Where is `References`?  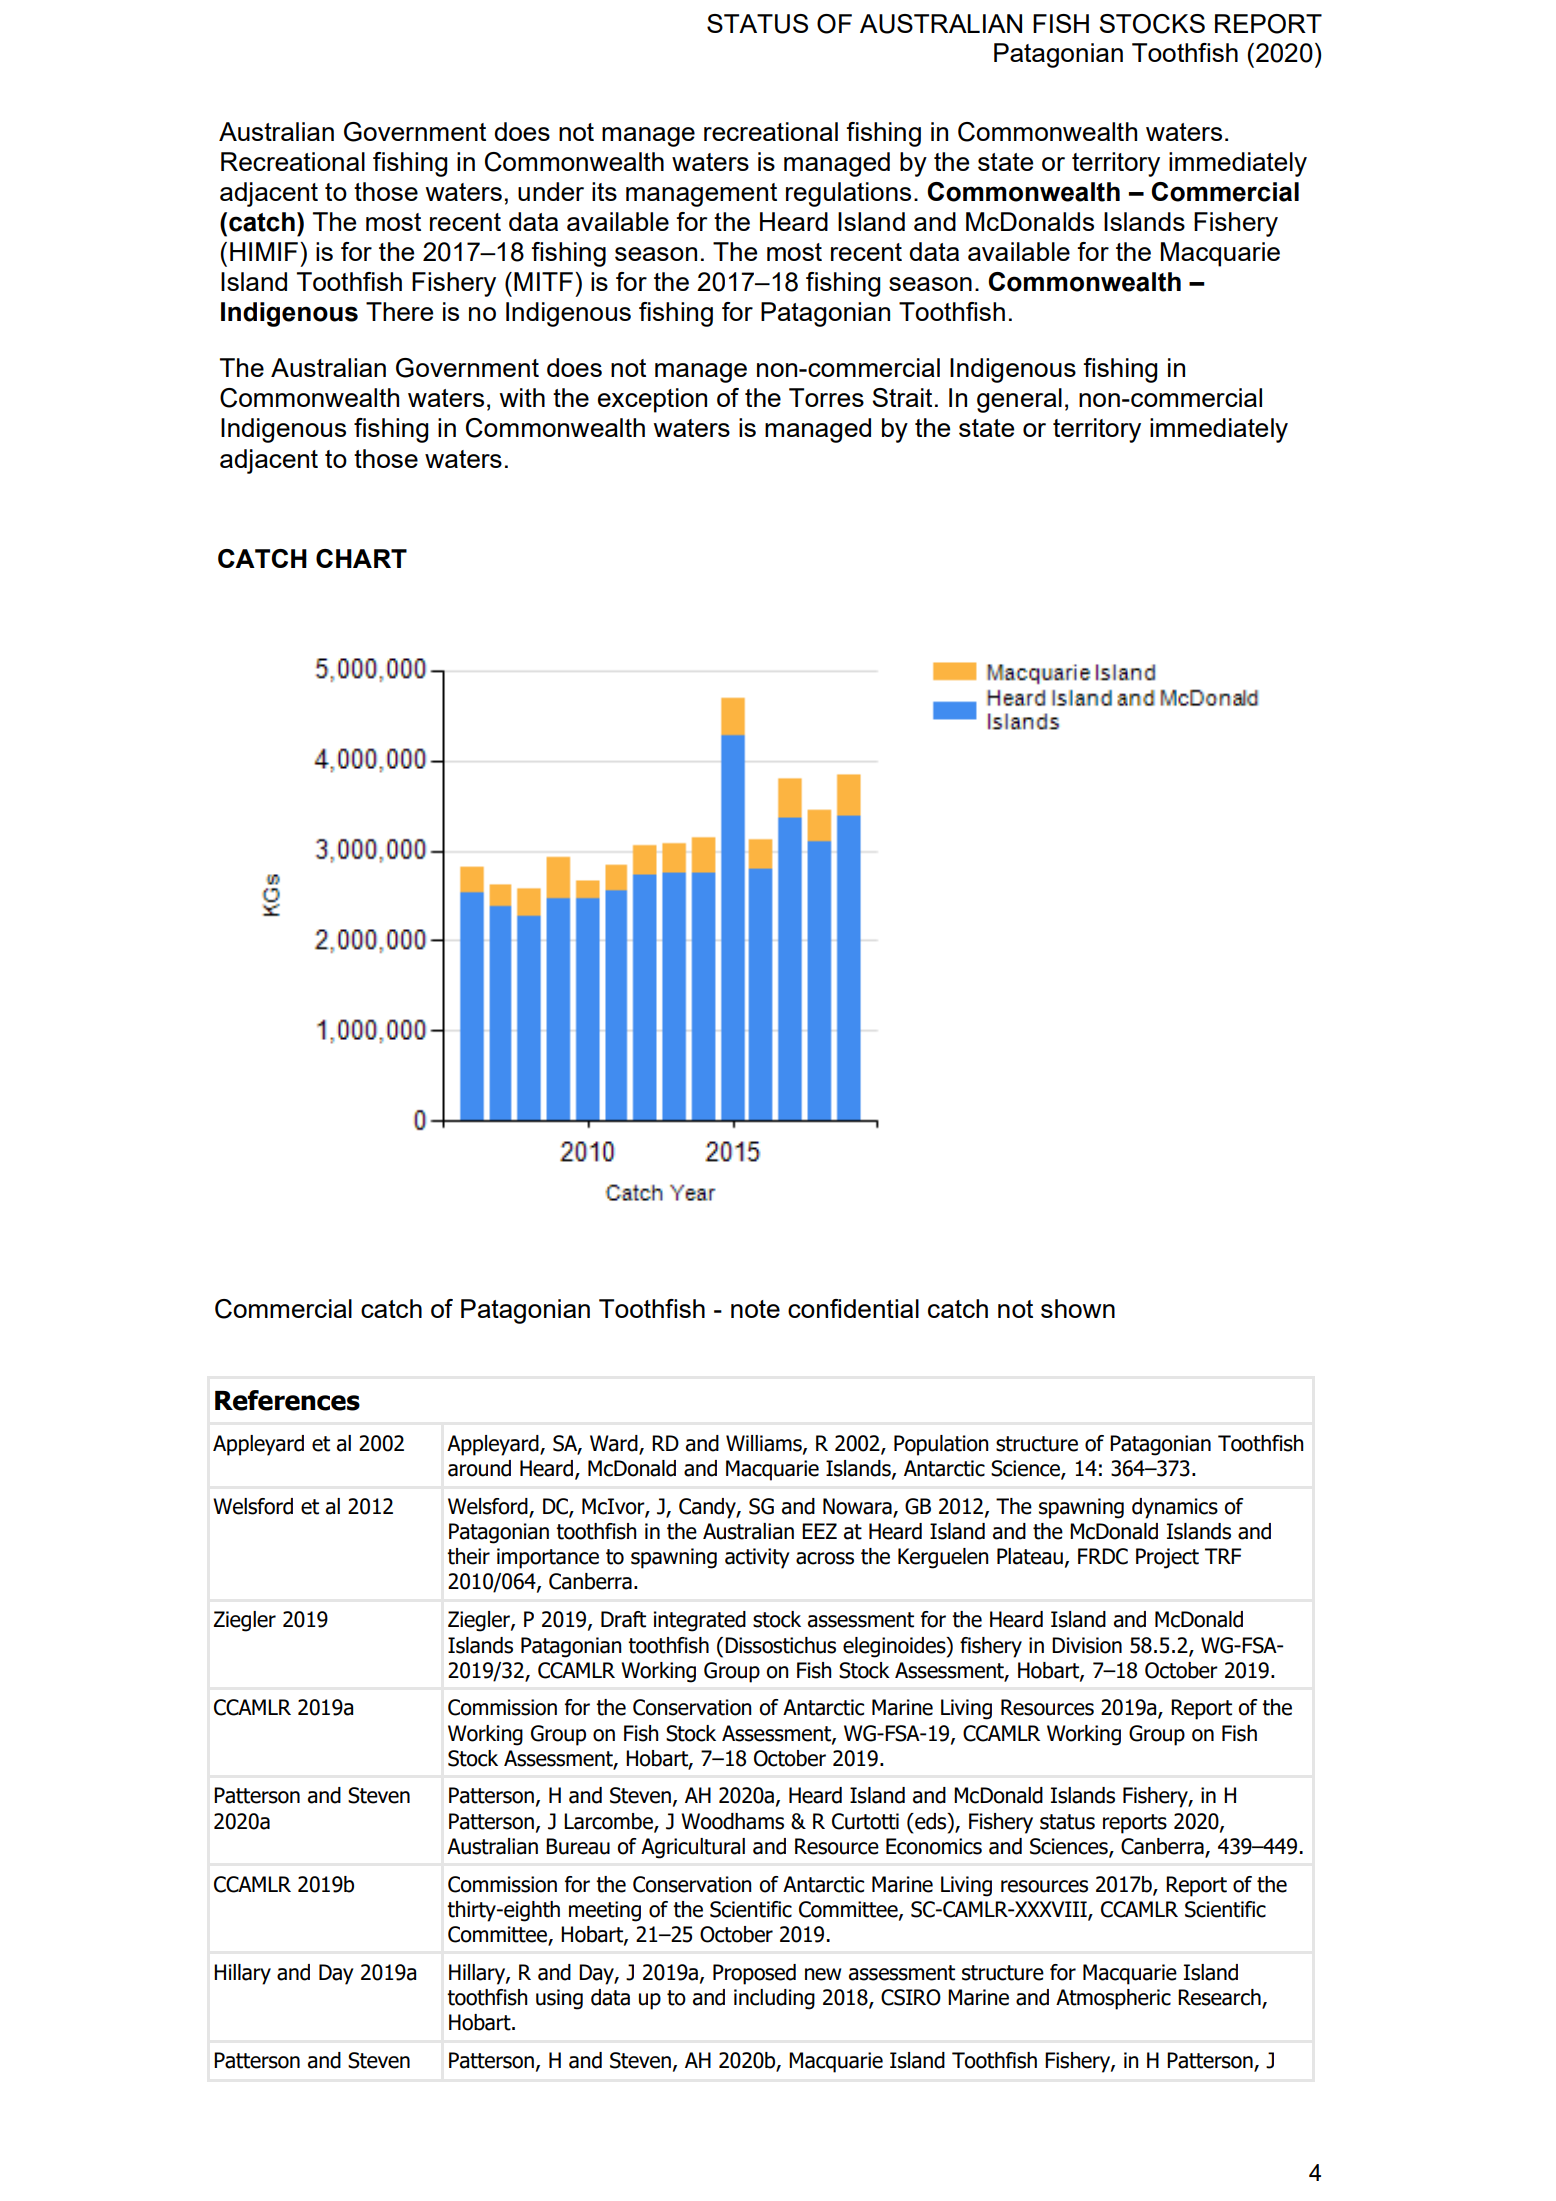 References is located at coordinates (287, 1400).
